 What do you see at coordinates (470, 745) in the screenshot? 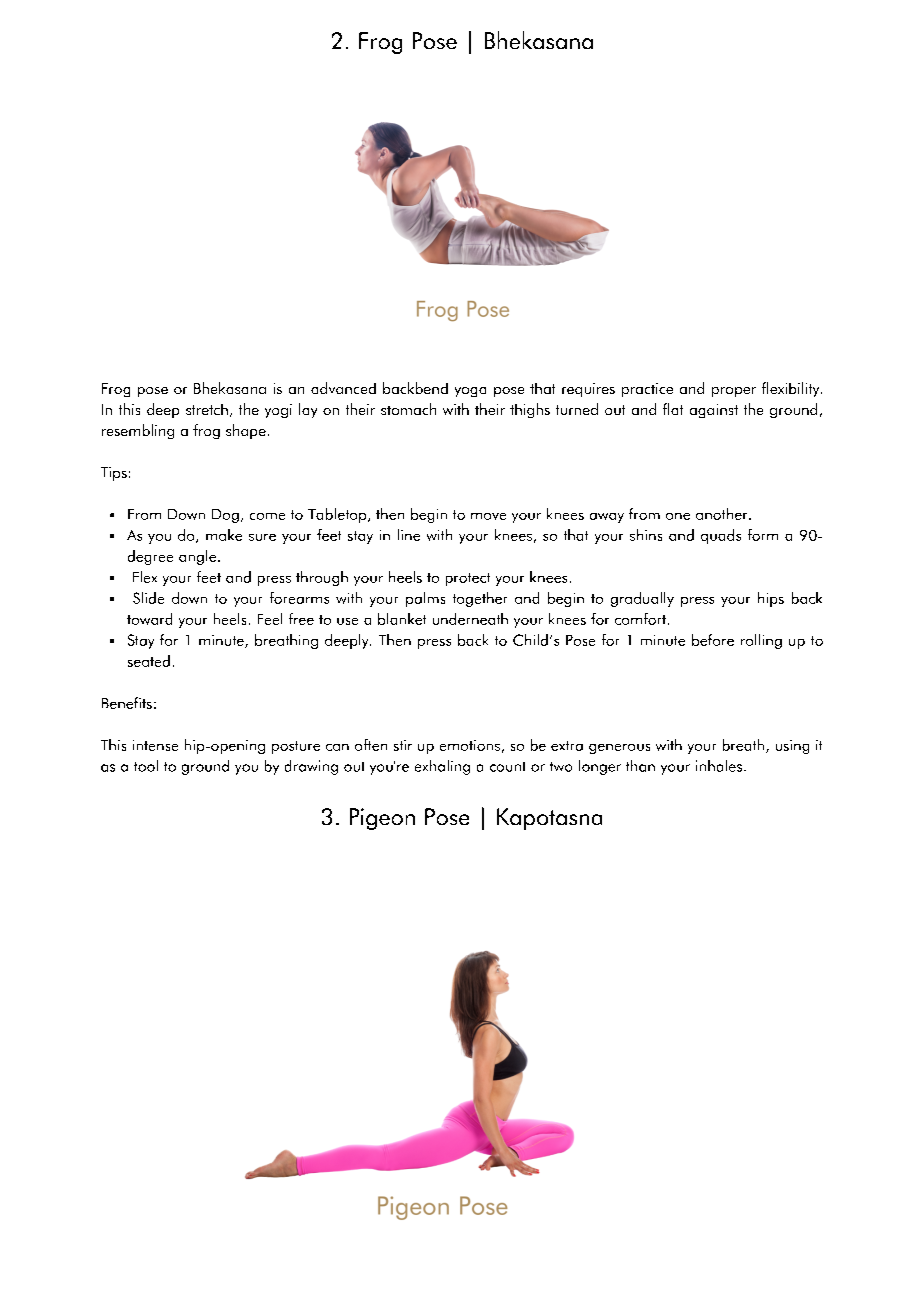
I see `emotions` at bounding box center [470, 745].
